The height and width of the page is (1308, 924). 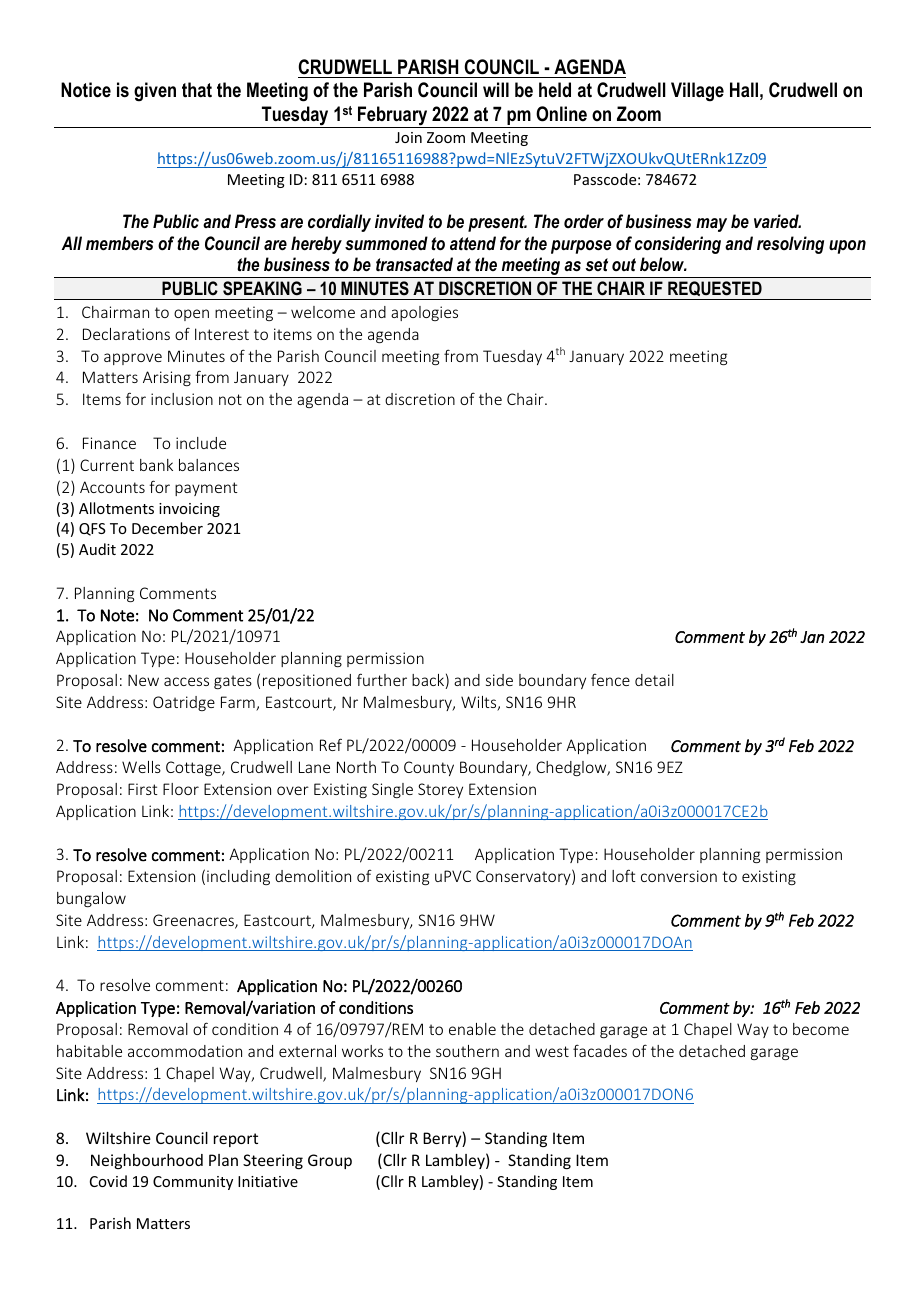 What do you see at coordinates (382, 679) in the page?
I see `further` at bounding box center [382, 679].
